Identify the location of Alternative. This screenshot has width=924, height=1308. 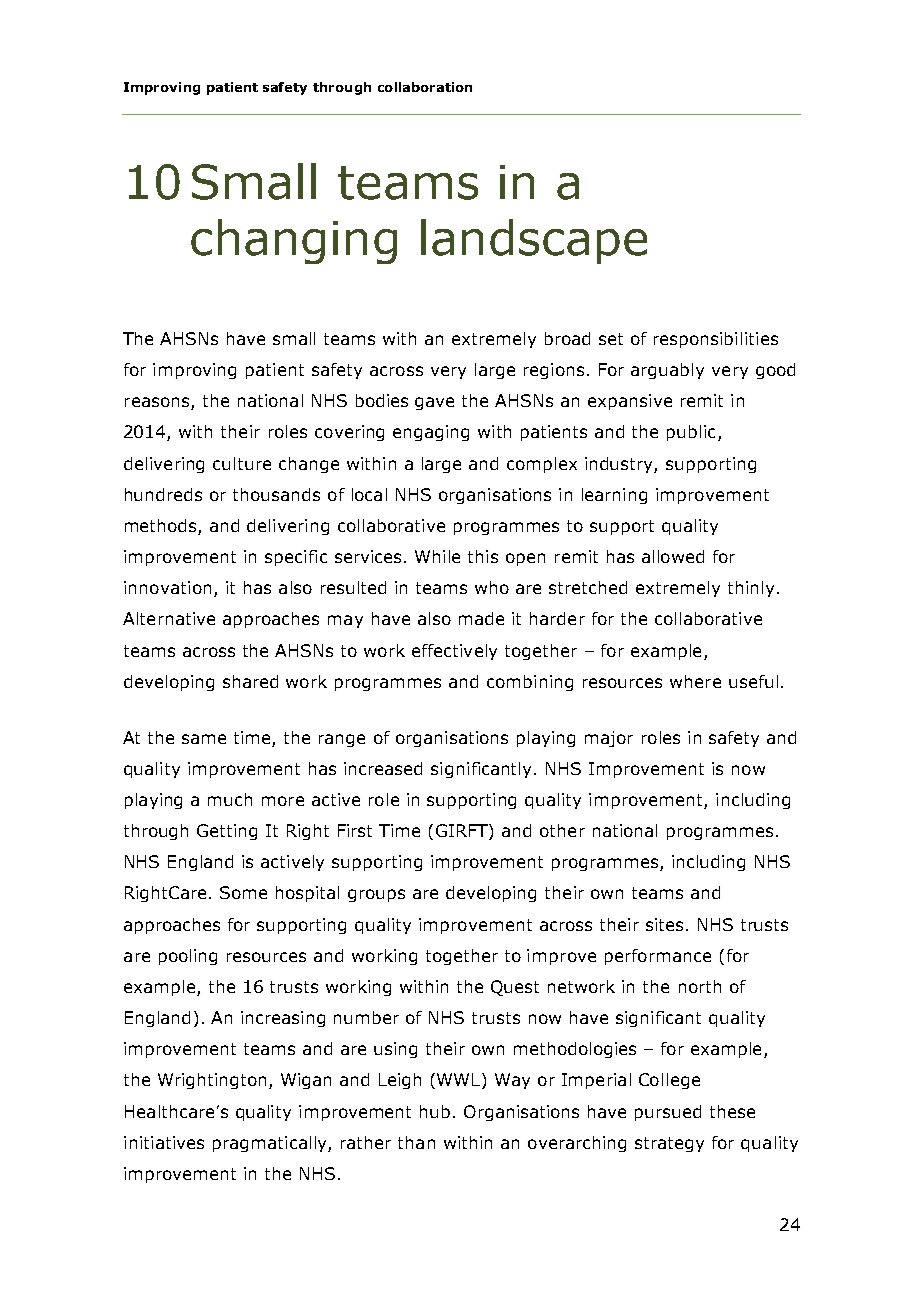
(169, 618).
